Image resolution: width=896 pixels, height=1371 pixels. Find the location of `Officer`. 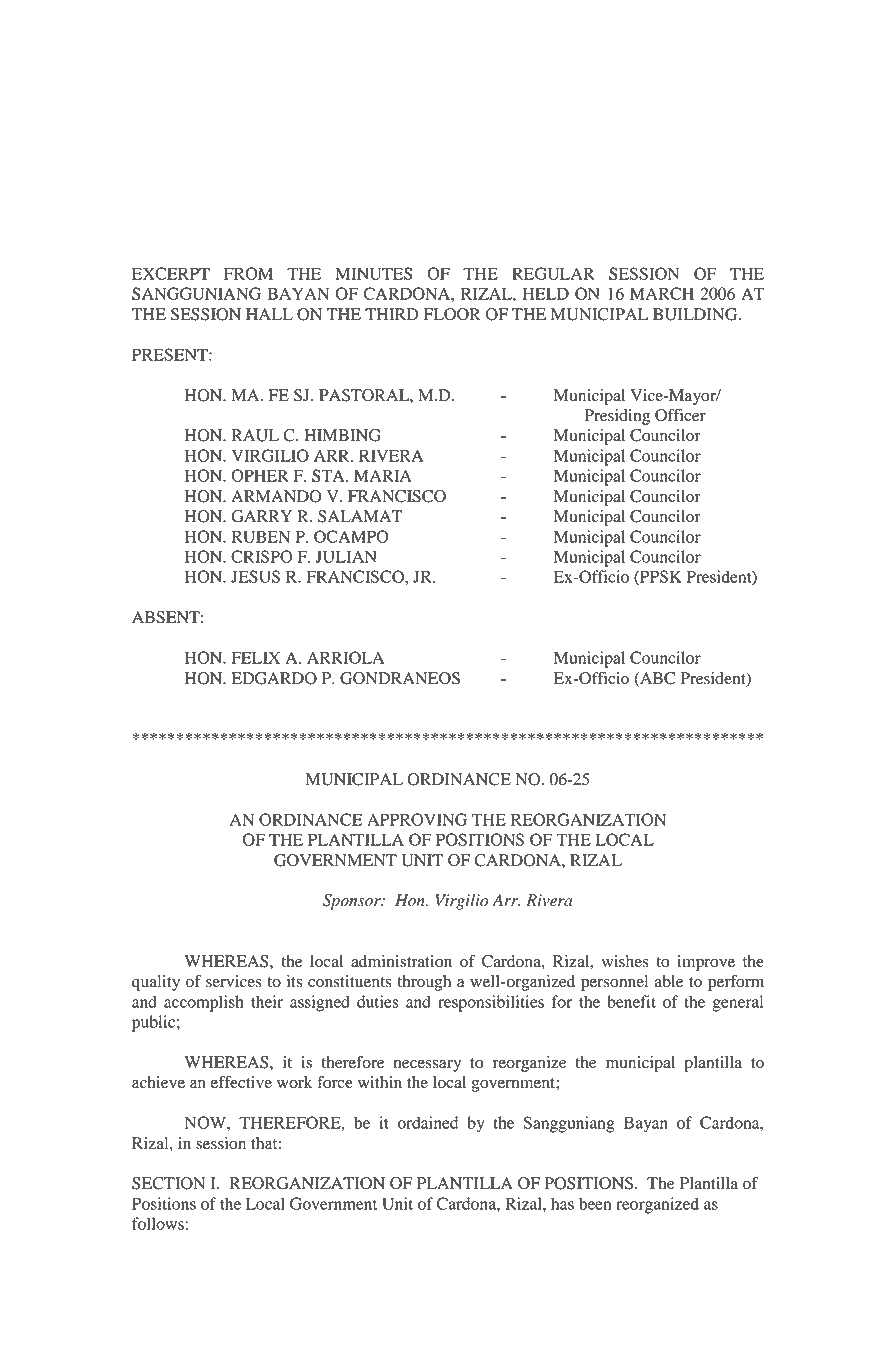

Officer is located at coordinates (680, 415).
